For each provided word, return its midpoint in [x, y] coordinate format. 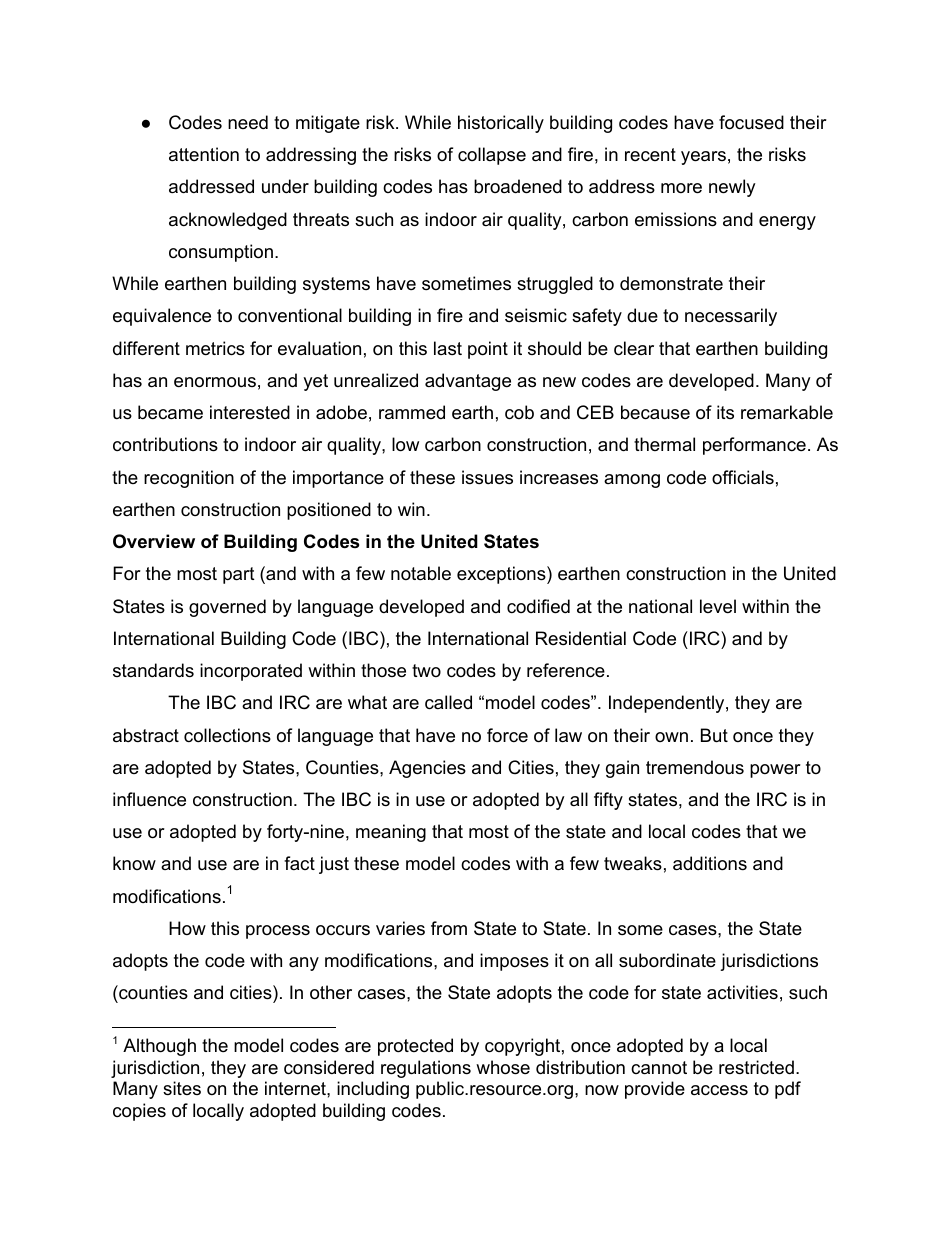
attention [204, 154]
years [703, 158]
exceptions [502, 575]
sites [182, 1088]
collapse [492, 156]
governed [227, 608]
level [718, 606]
